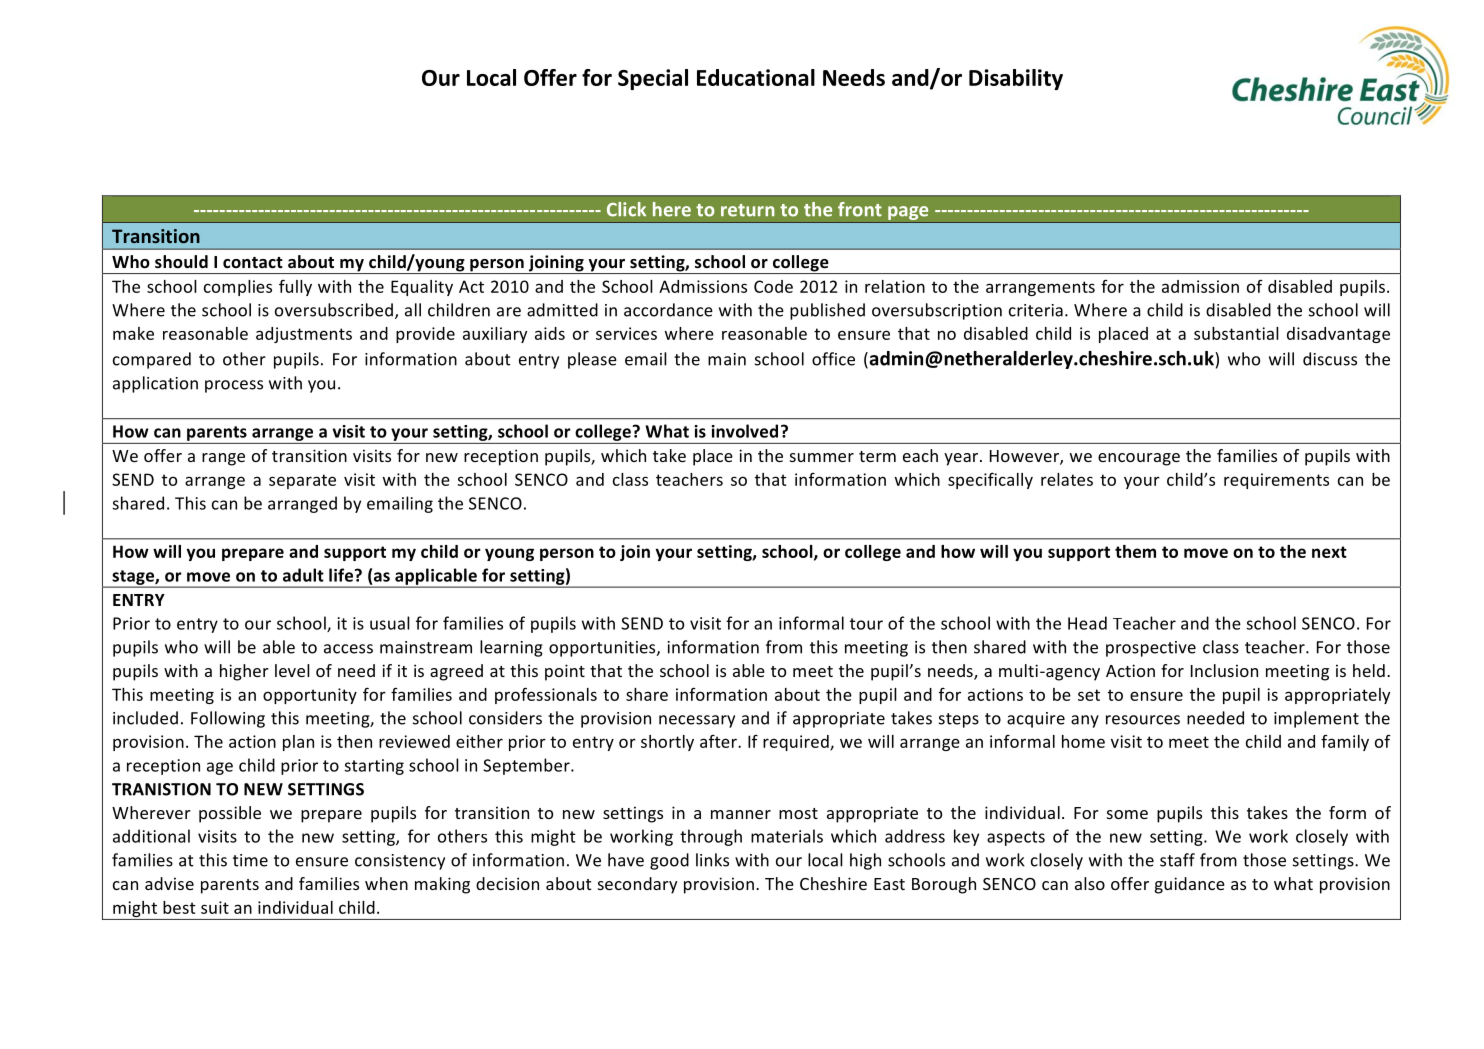 Image resolution: width=1484 pixels, height=1049 pixels. Describe the element at coordinates (822, 457) in the screenshot. I see `summer` at that location.
